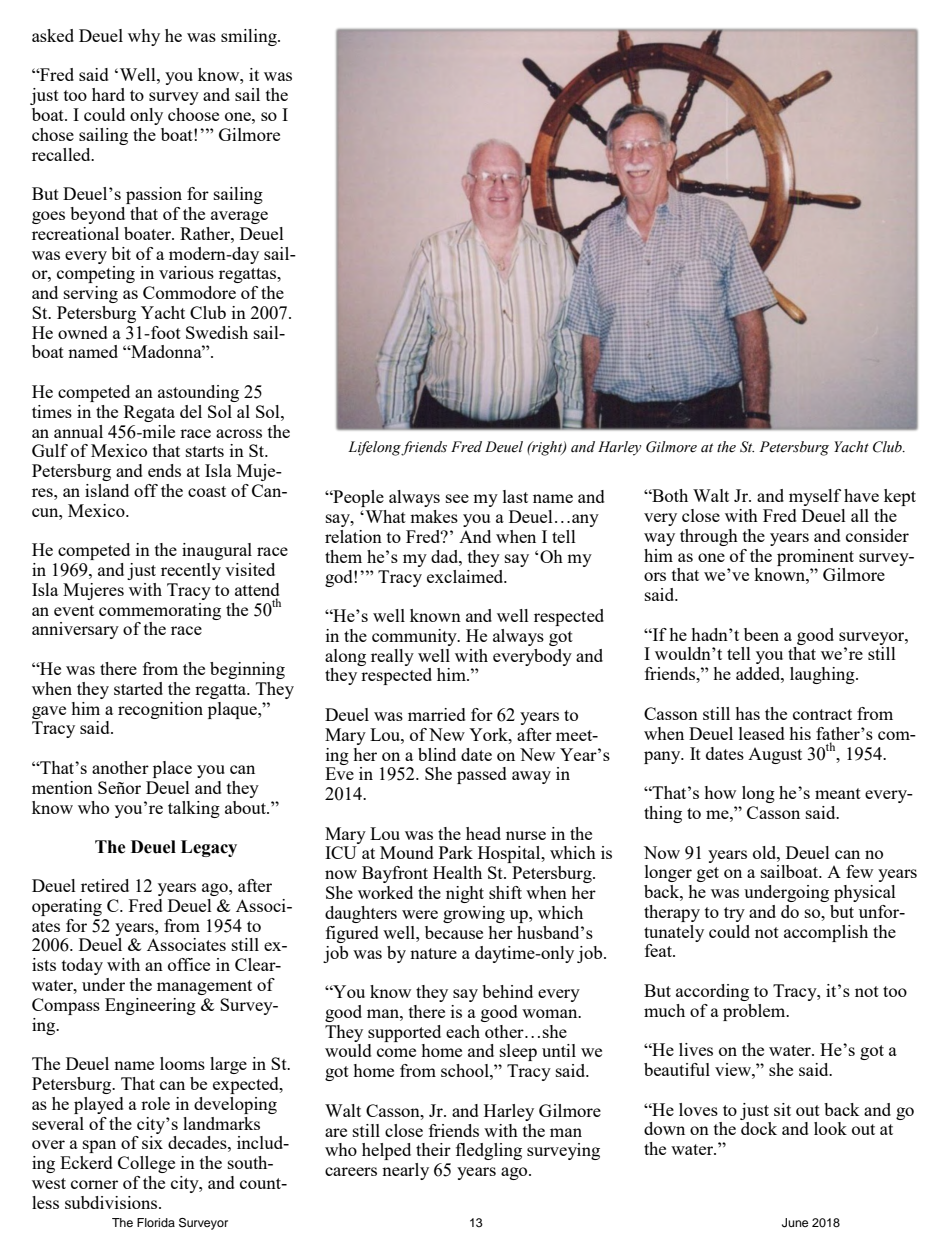  Describe the element at coordinates (239, 217) in the document. I see `average` at that location.
